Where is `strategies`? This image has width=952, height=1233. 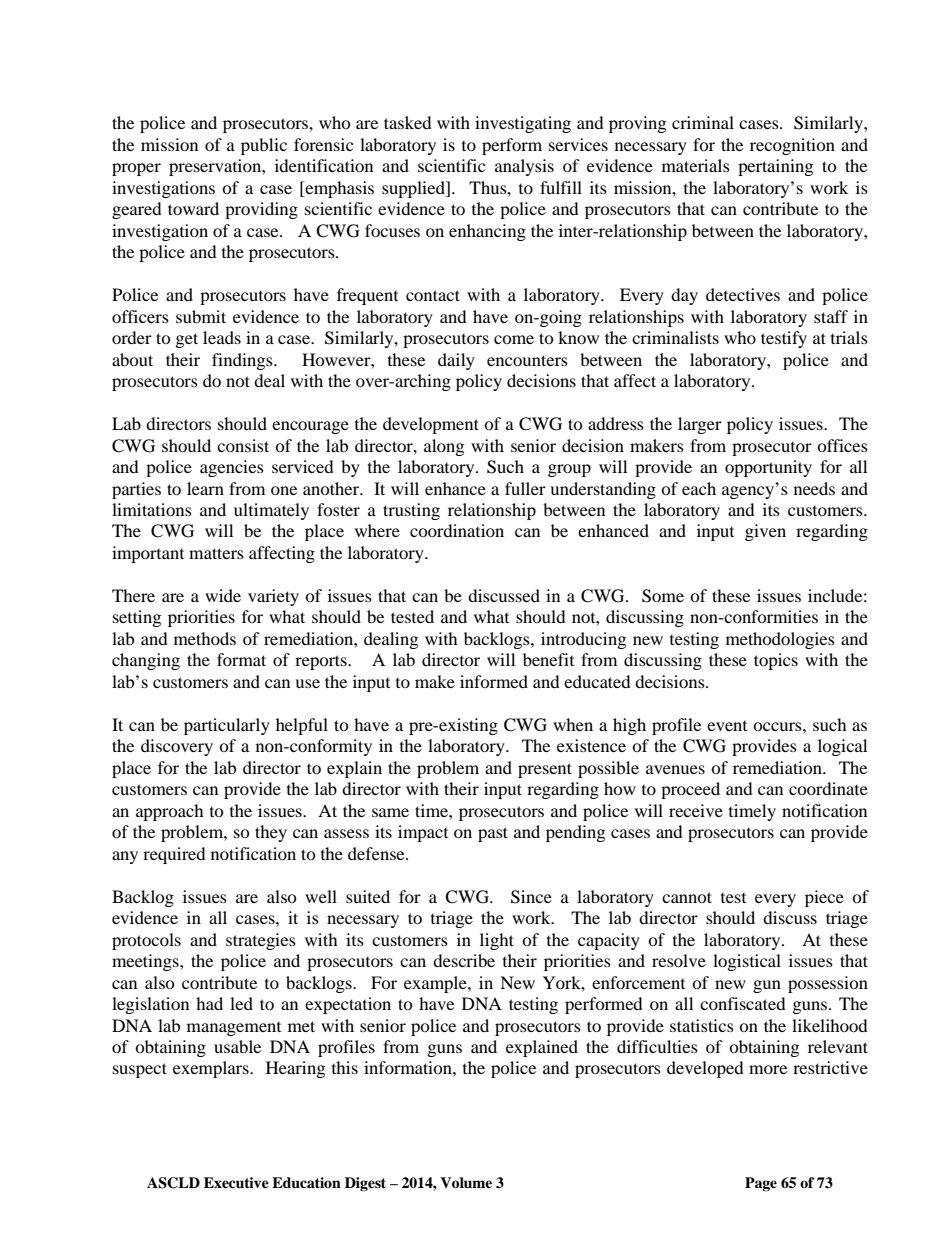 strategies is located at coordinates (261, 941).
